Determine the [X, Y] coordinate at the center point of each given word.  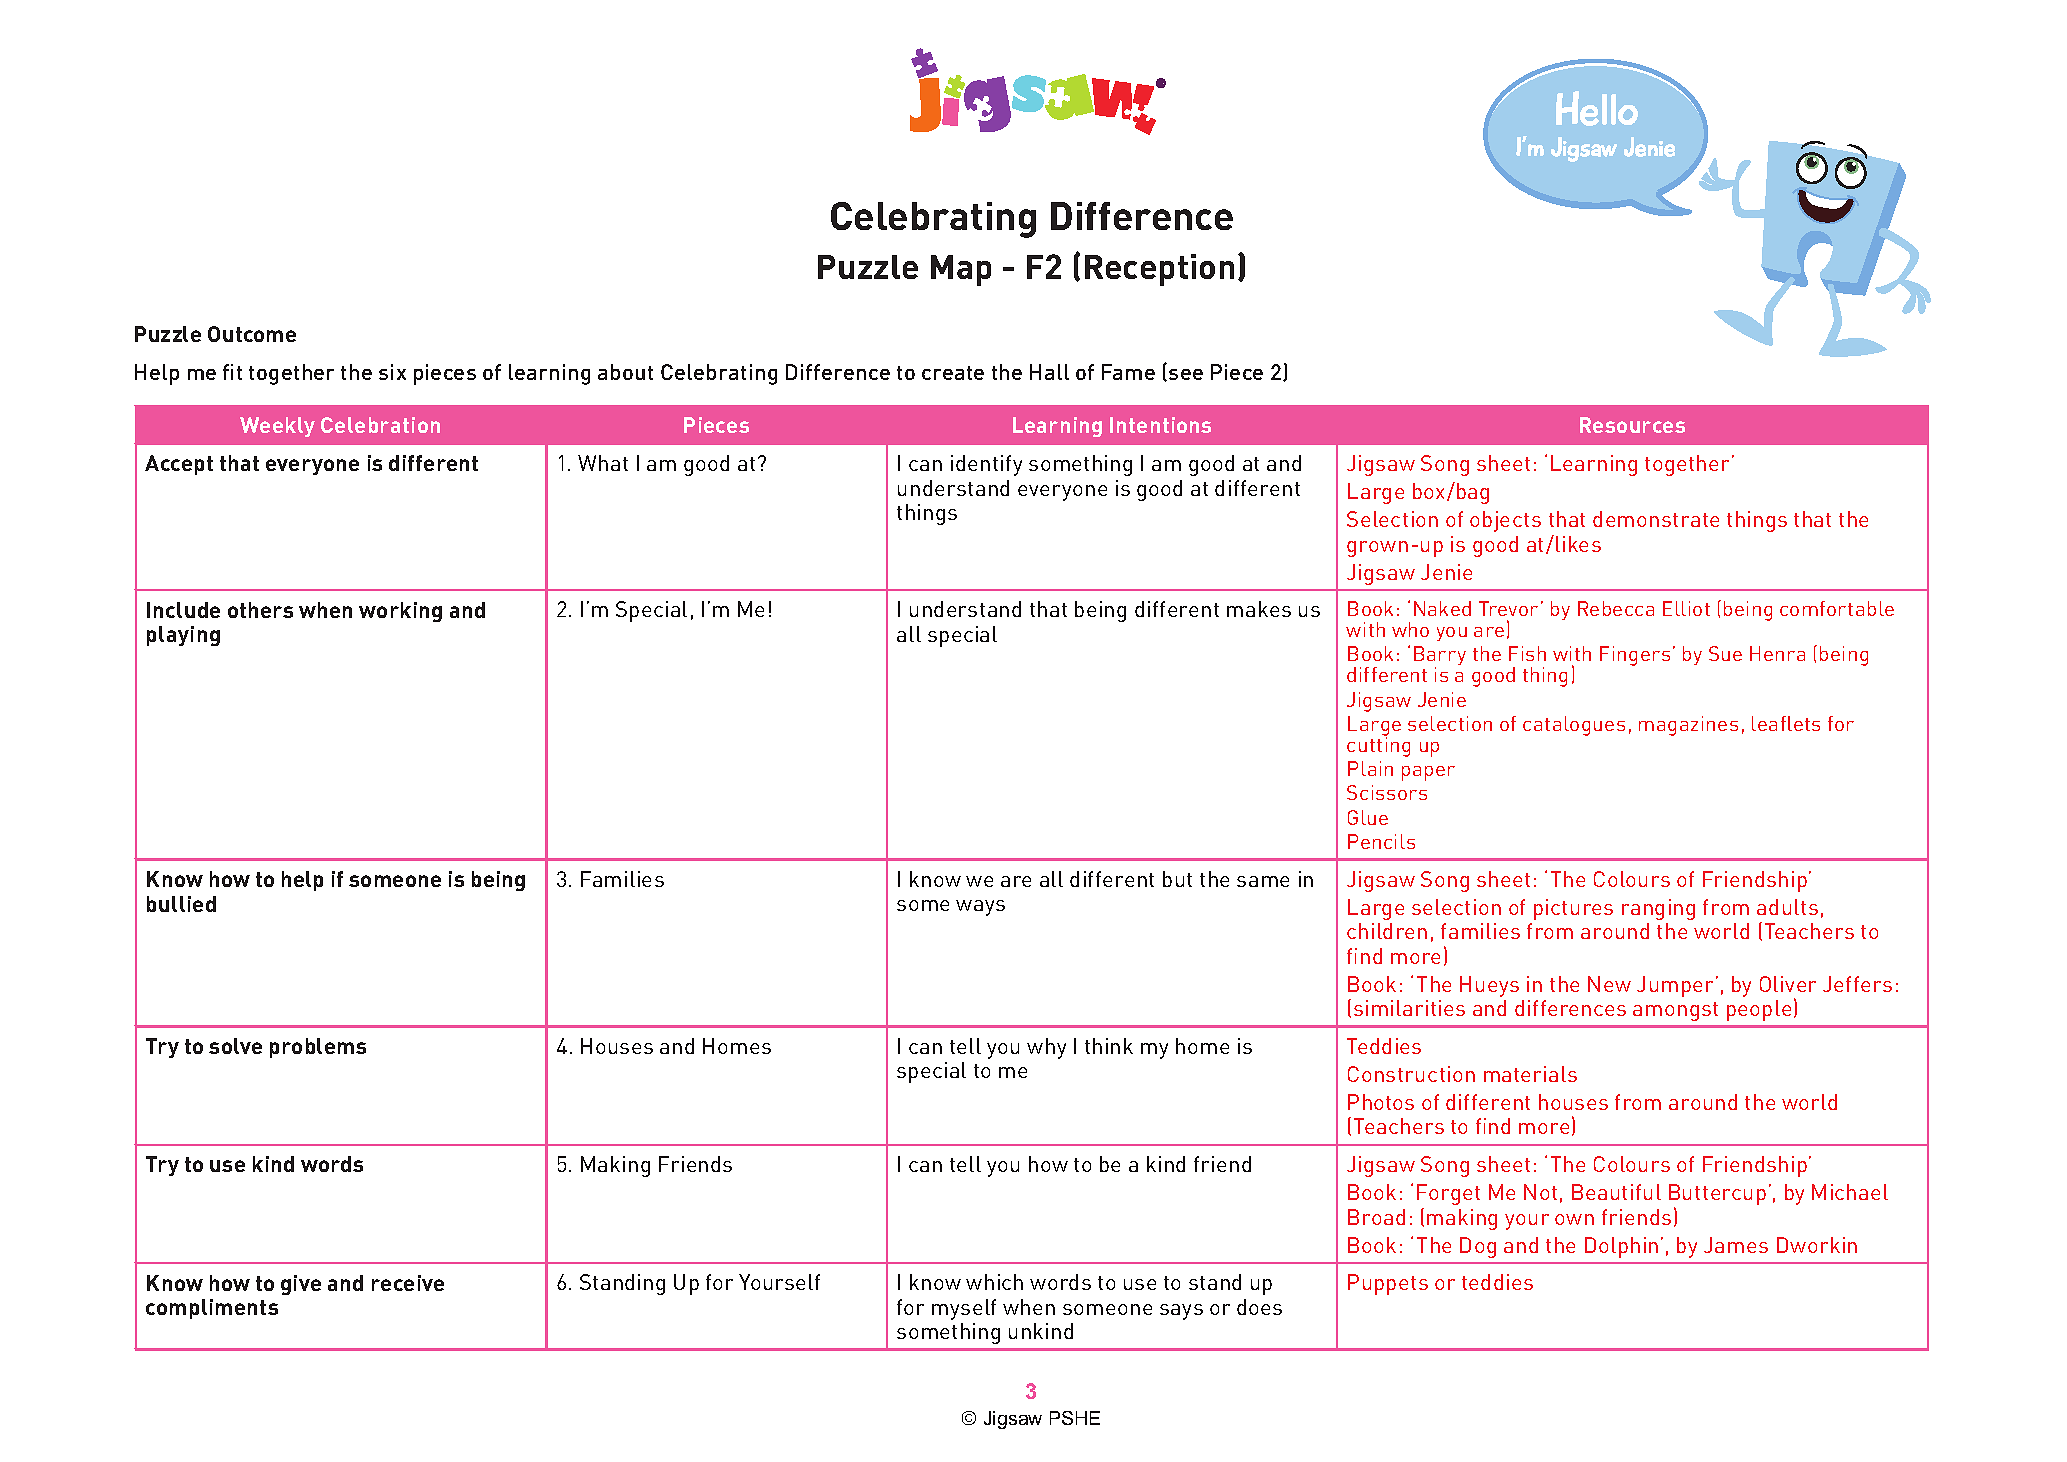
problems [318, 1048]
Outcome [252, 334]
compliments [212, 1309]
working [400, 612]
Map [961, 270]
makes [1259, 609]
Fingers [1635, 656]
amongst [1675, 1011]
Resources [1632, 425]
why [1046, 1048]
